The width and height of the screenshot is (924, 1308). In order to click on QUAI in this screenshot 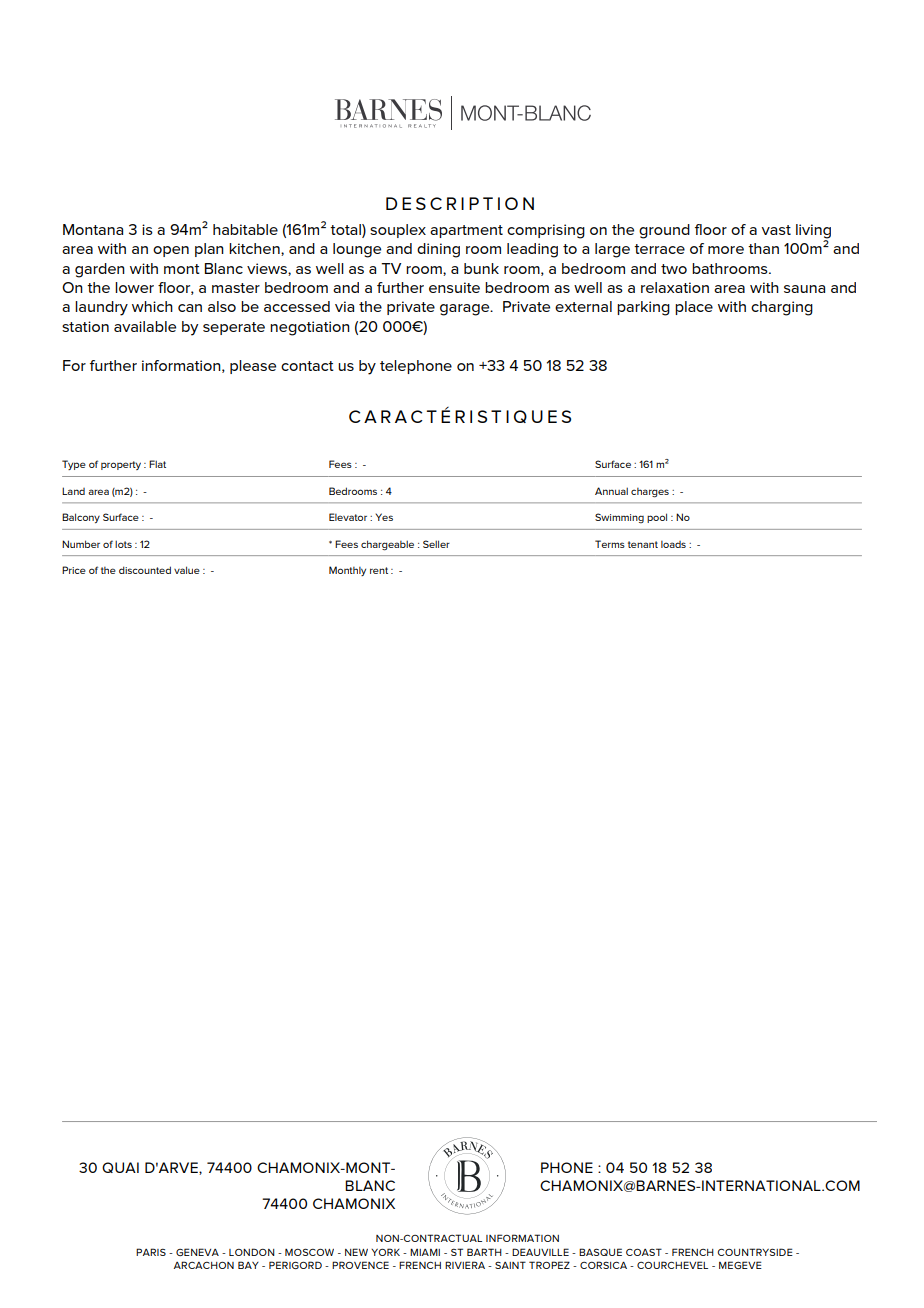, I will do `click(120, 1167)`.
